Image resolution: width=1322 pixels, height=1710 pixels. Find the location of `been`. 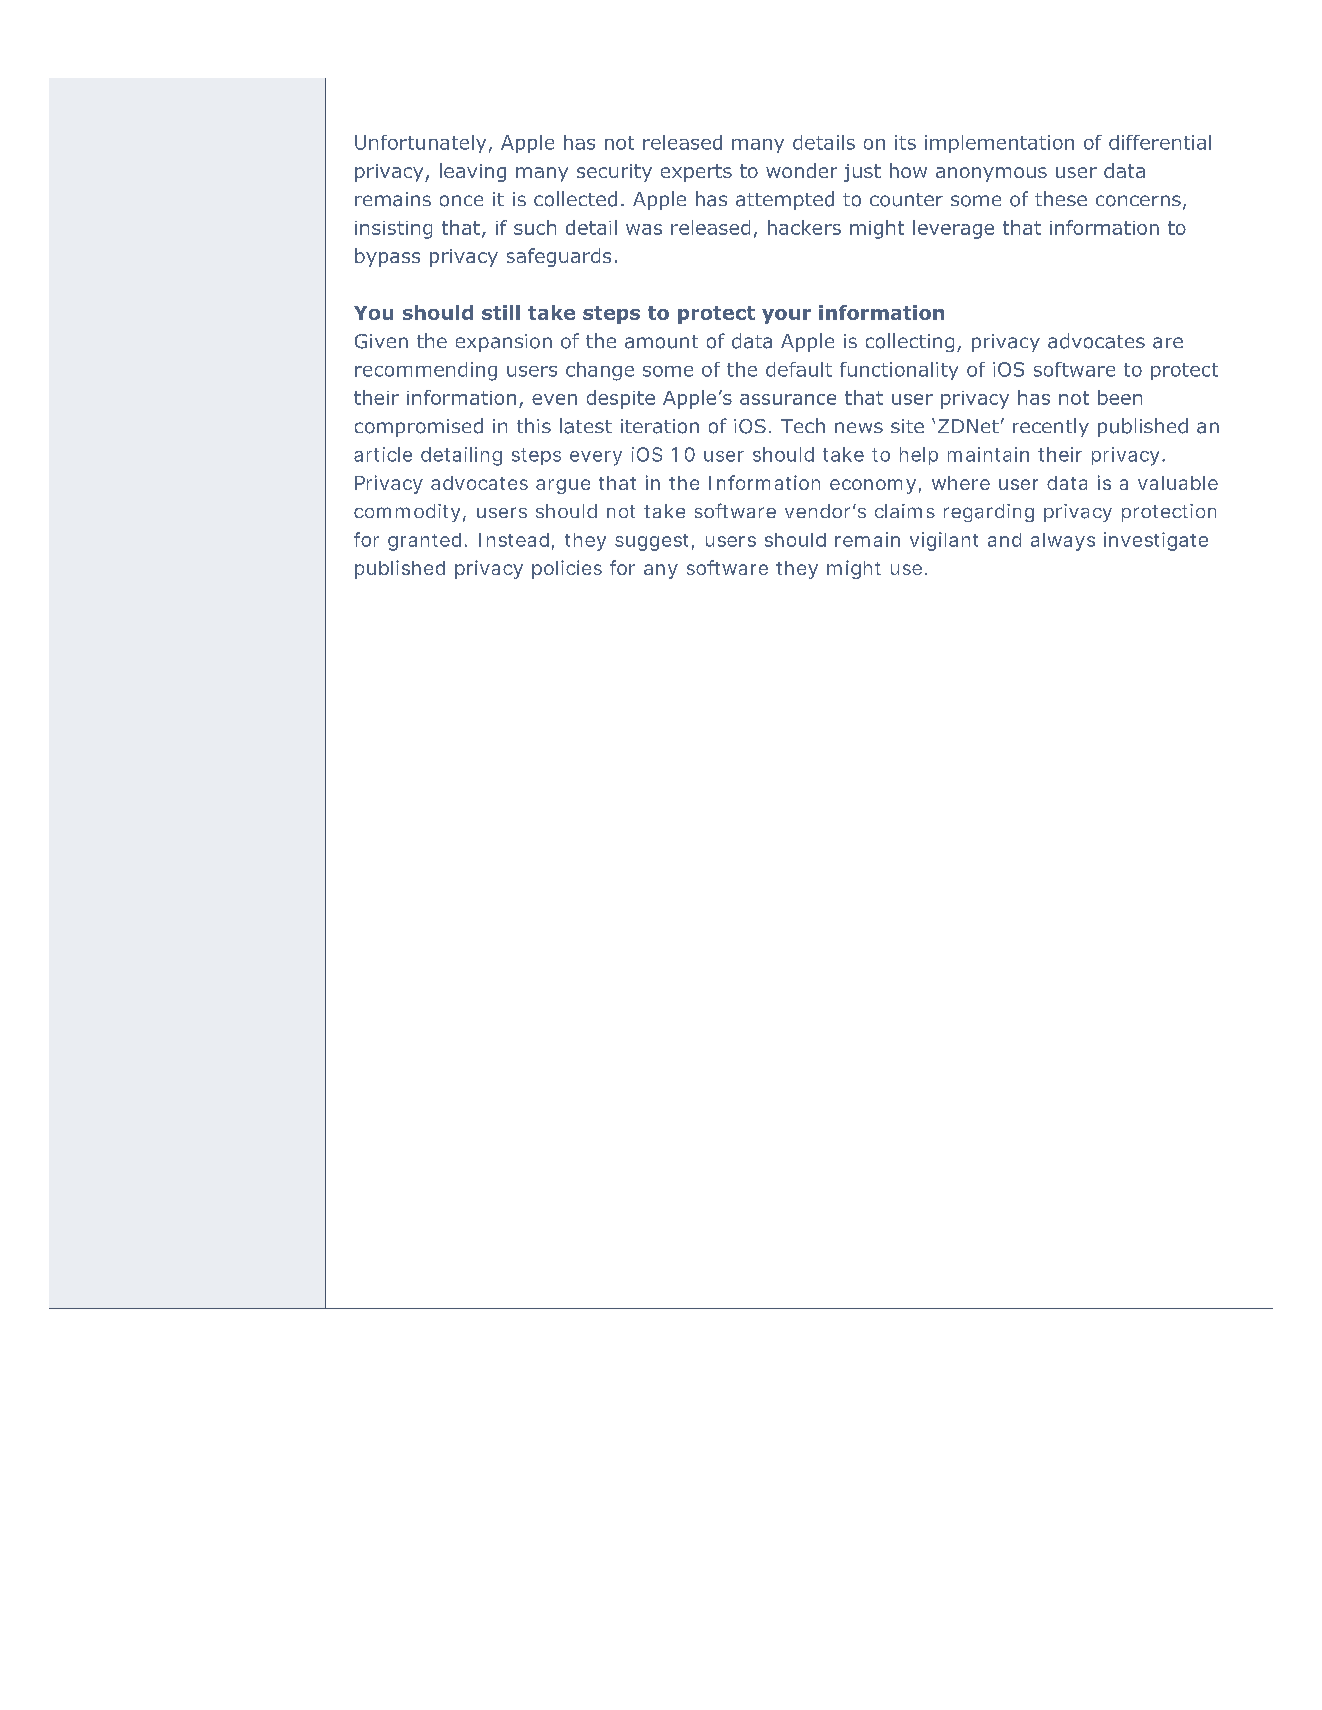

been is located at coordinates (1120, 397).
